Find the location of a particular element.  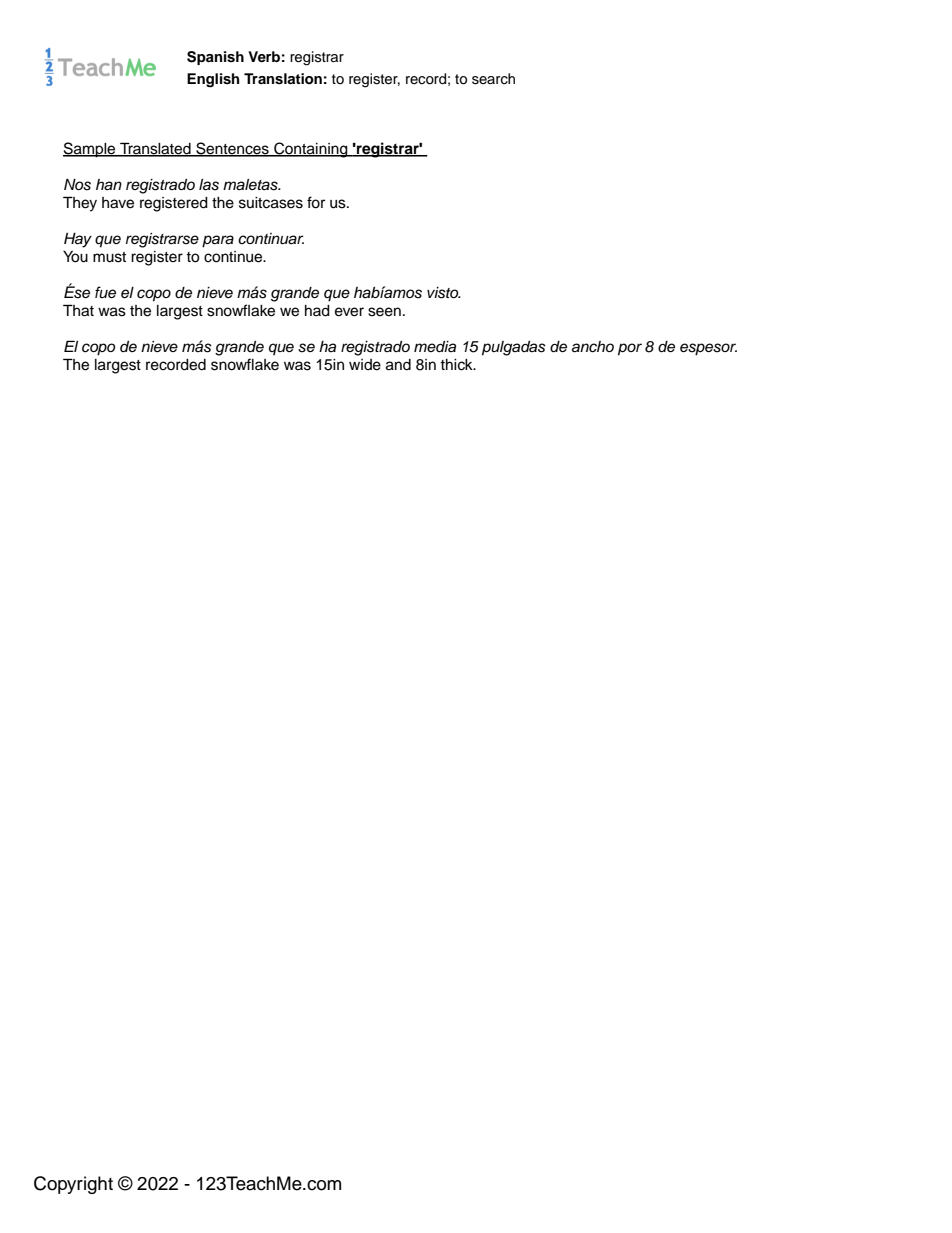

That is located at coordinates (78, 310).
